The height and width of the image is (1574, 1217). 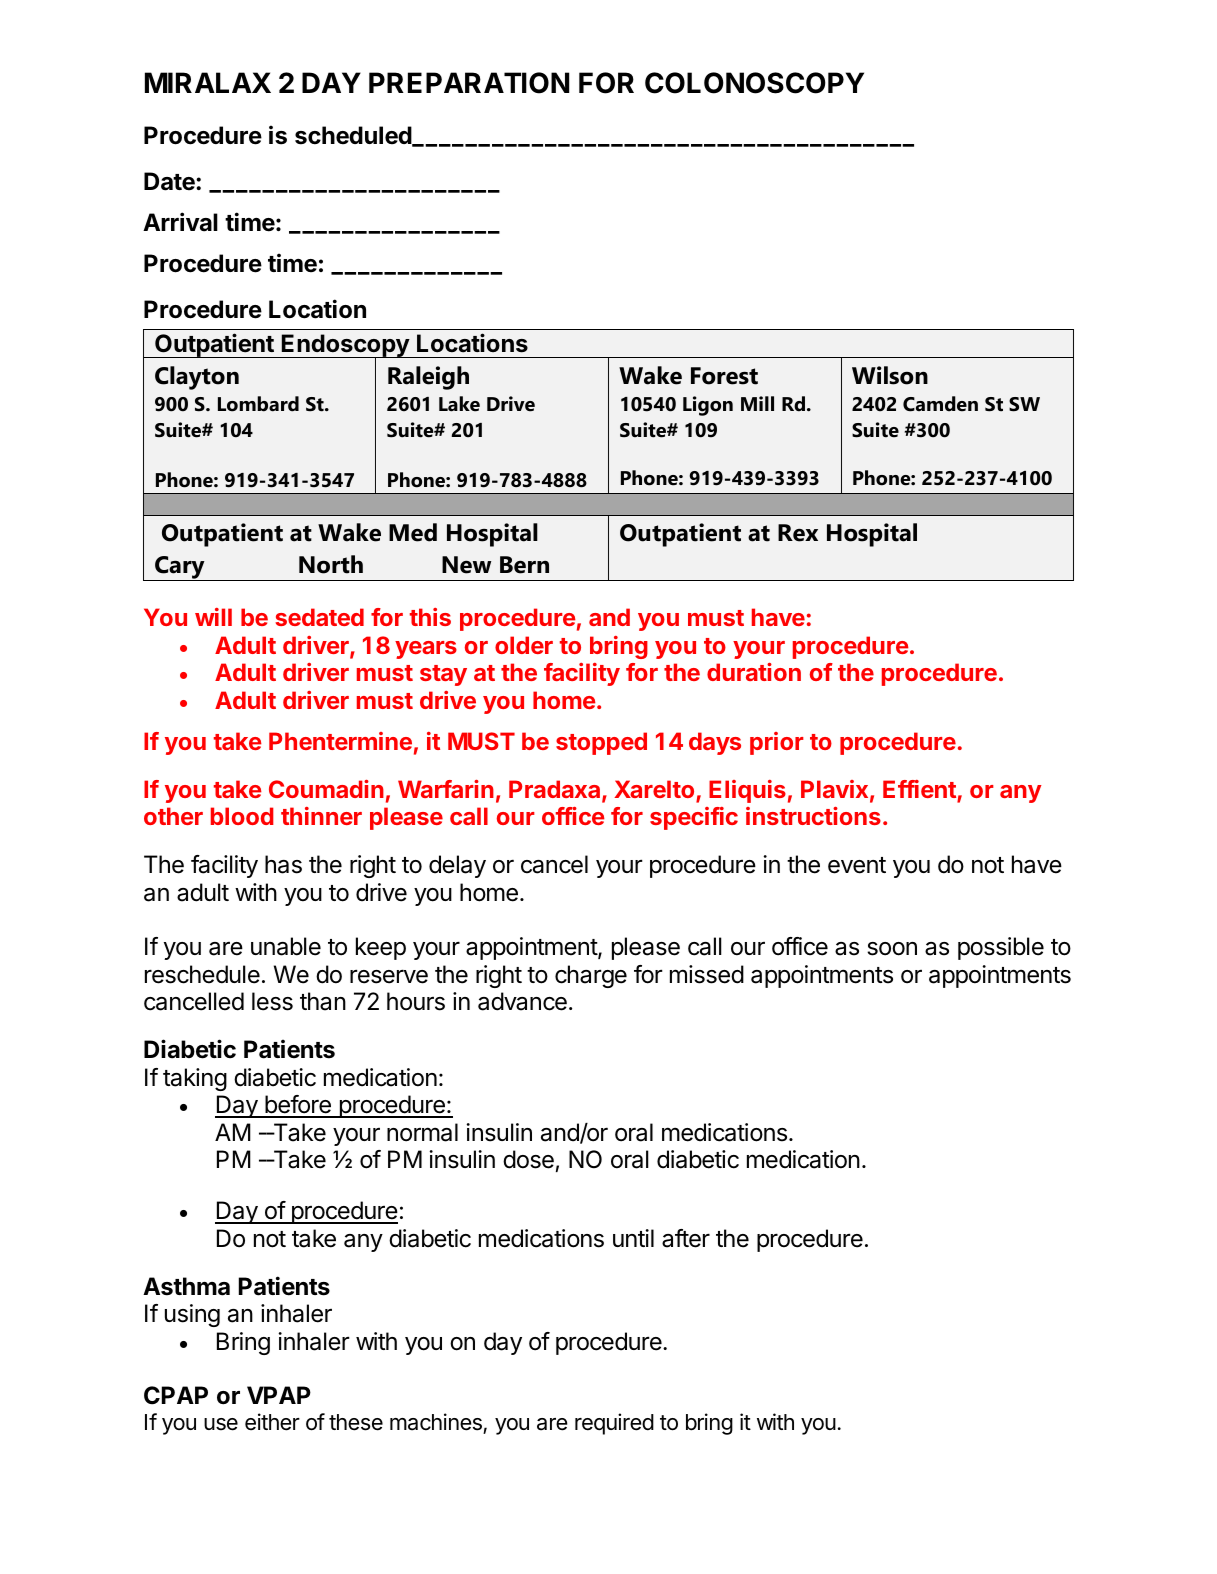 I want to click on COLONOSCOPY, so click(x=754, y=83).
